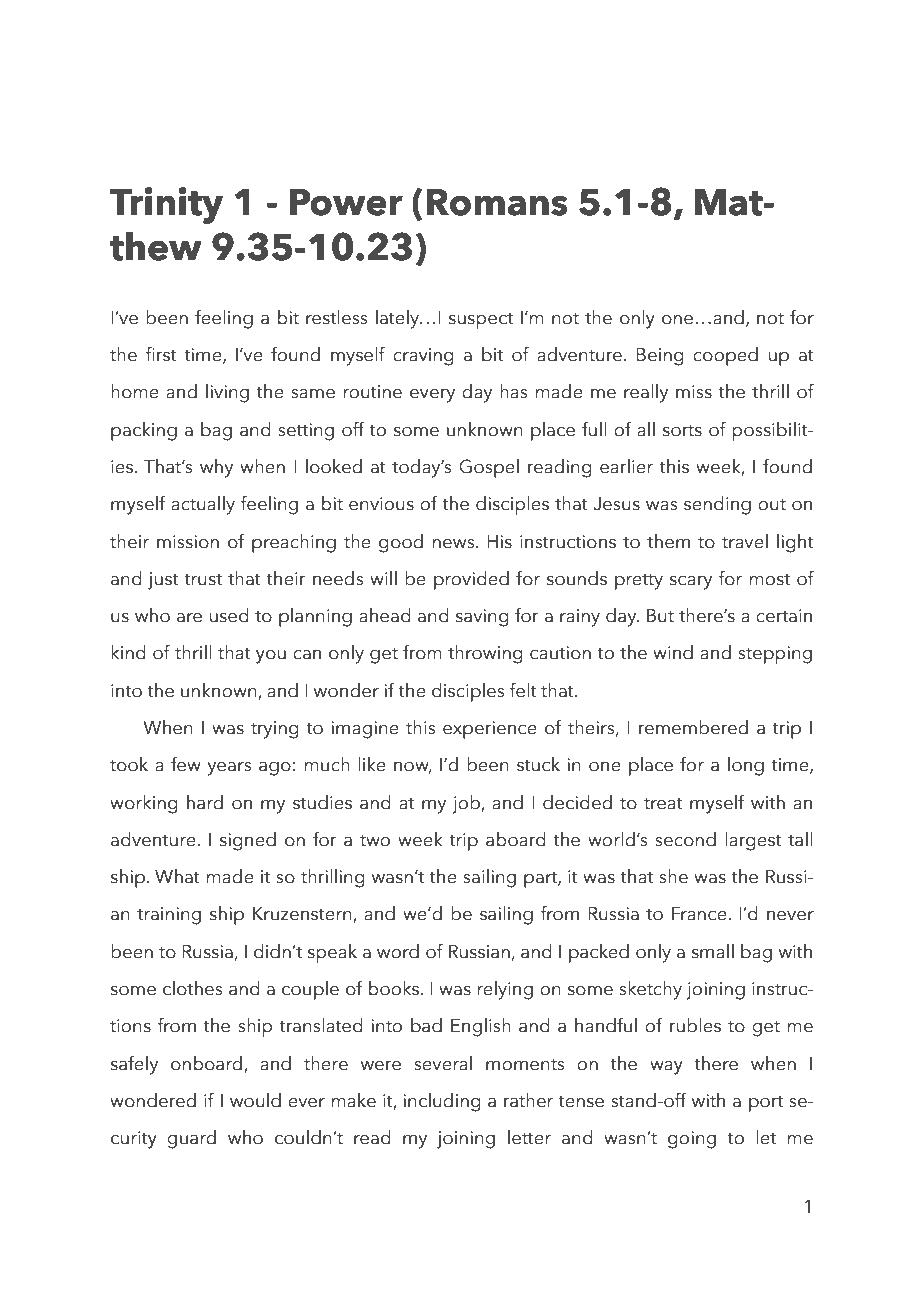  Describe the element at coordinates (497, 202) in the page. I see `Romans` at that location.
